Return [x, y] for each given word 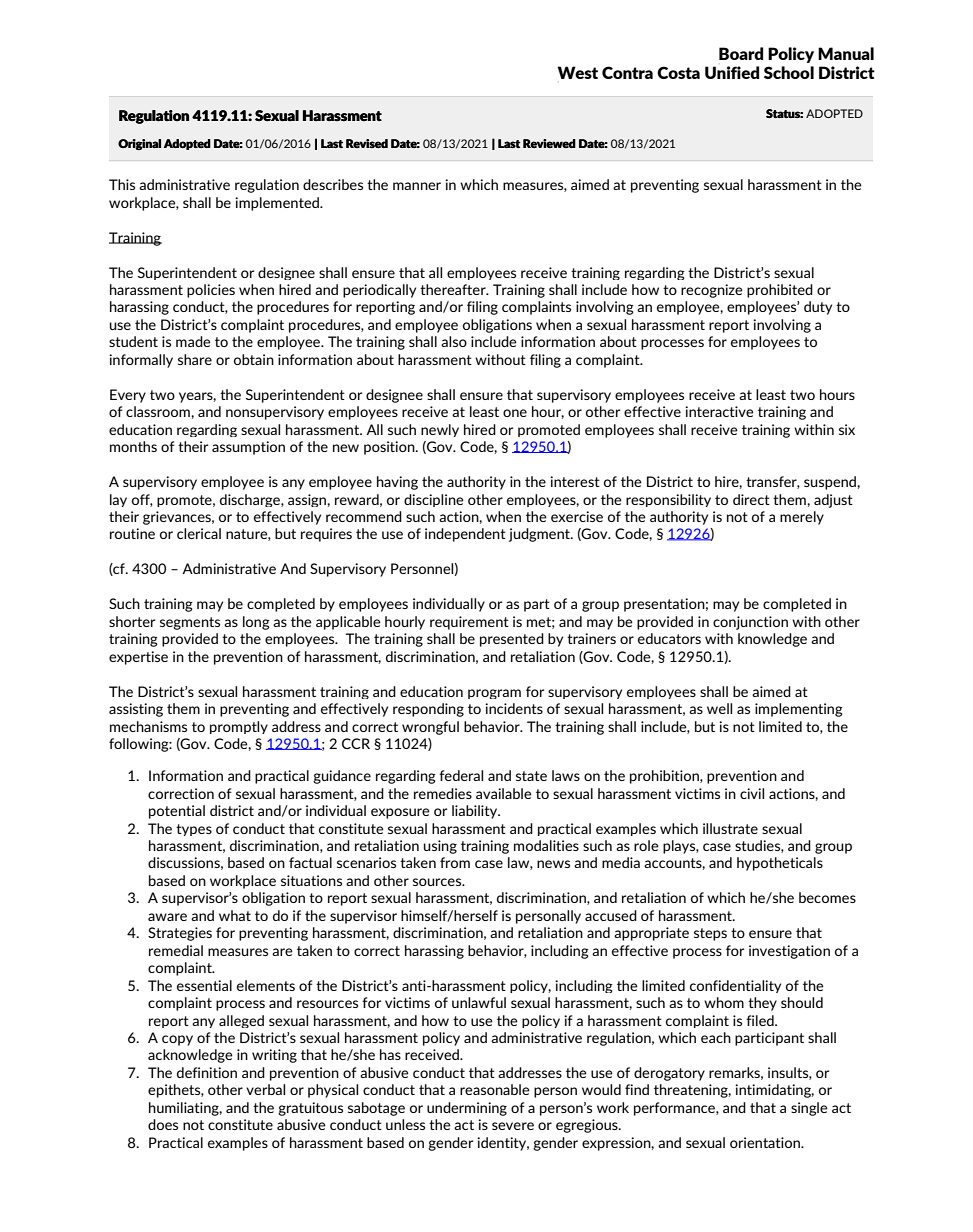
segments [190, 623]
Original [139, 144]
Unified [732, 72]
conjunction [750, 623]
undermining [467, 1109]
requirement [469, 623]
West [577, 72]
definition [207, 1072]
